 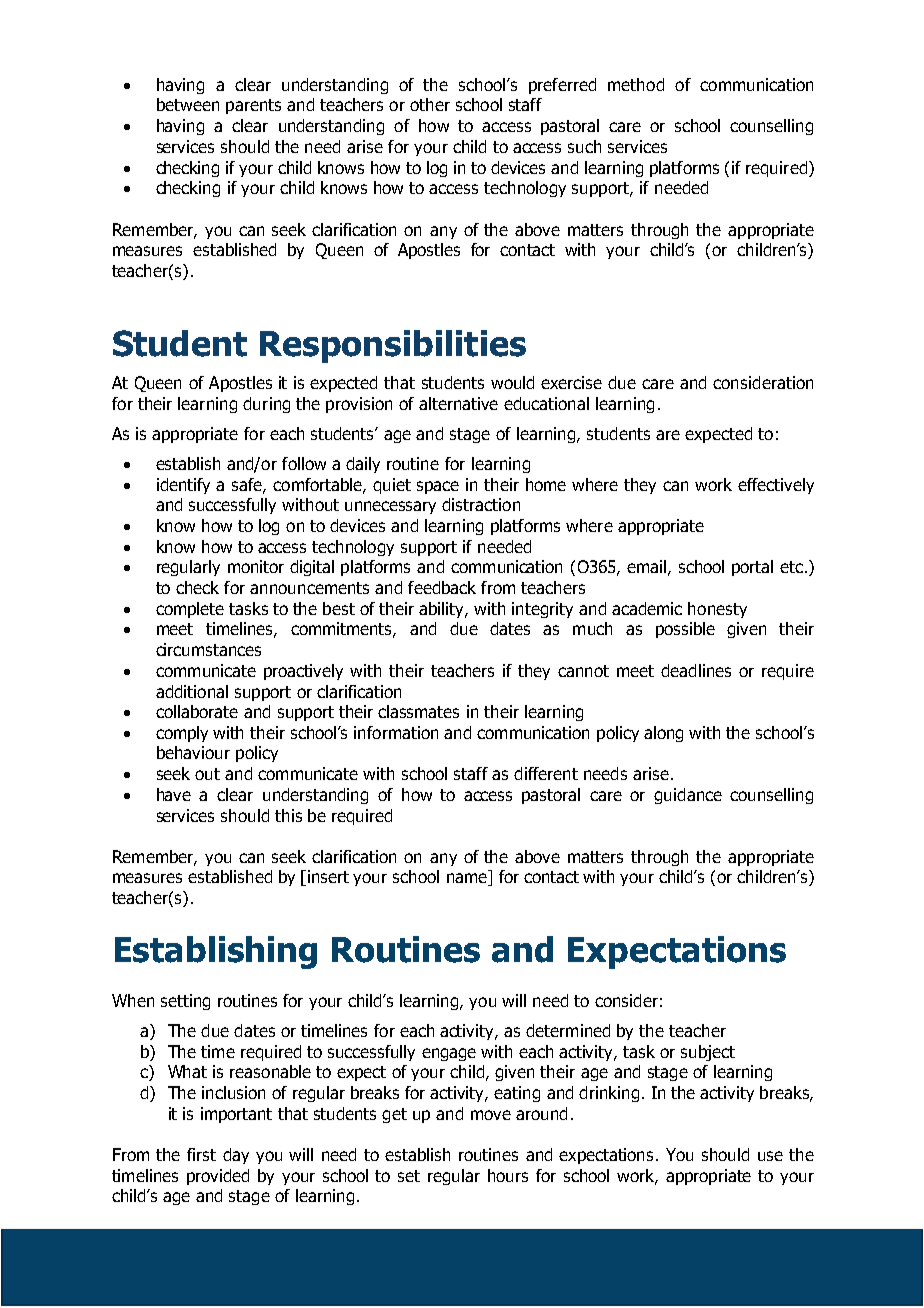 What do you see at coordinates (636, 84) in the page?
I see `method` at bounding box center [636, 84].
